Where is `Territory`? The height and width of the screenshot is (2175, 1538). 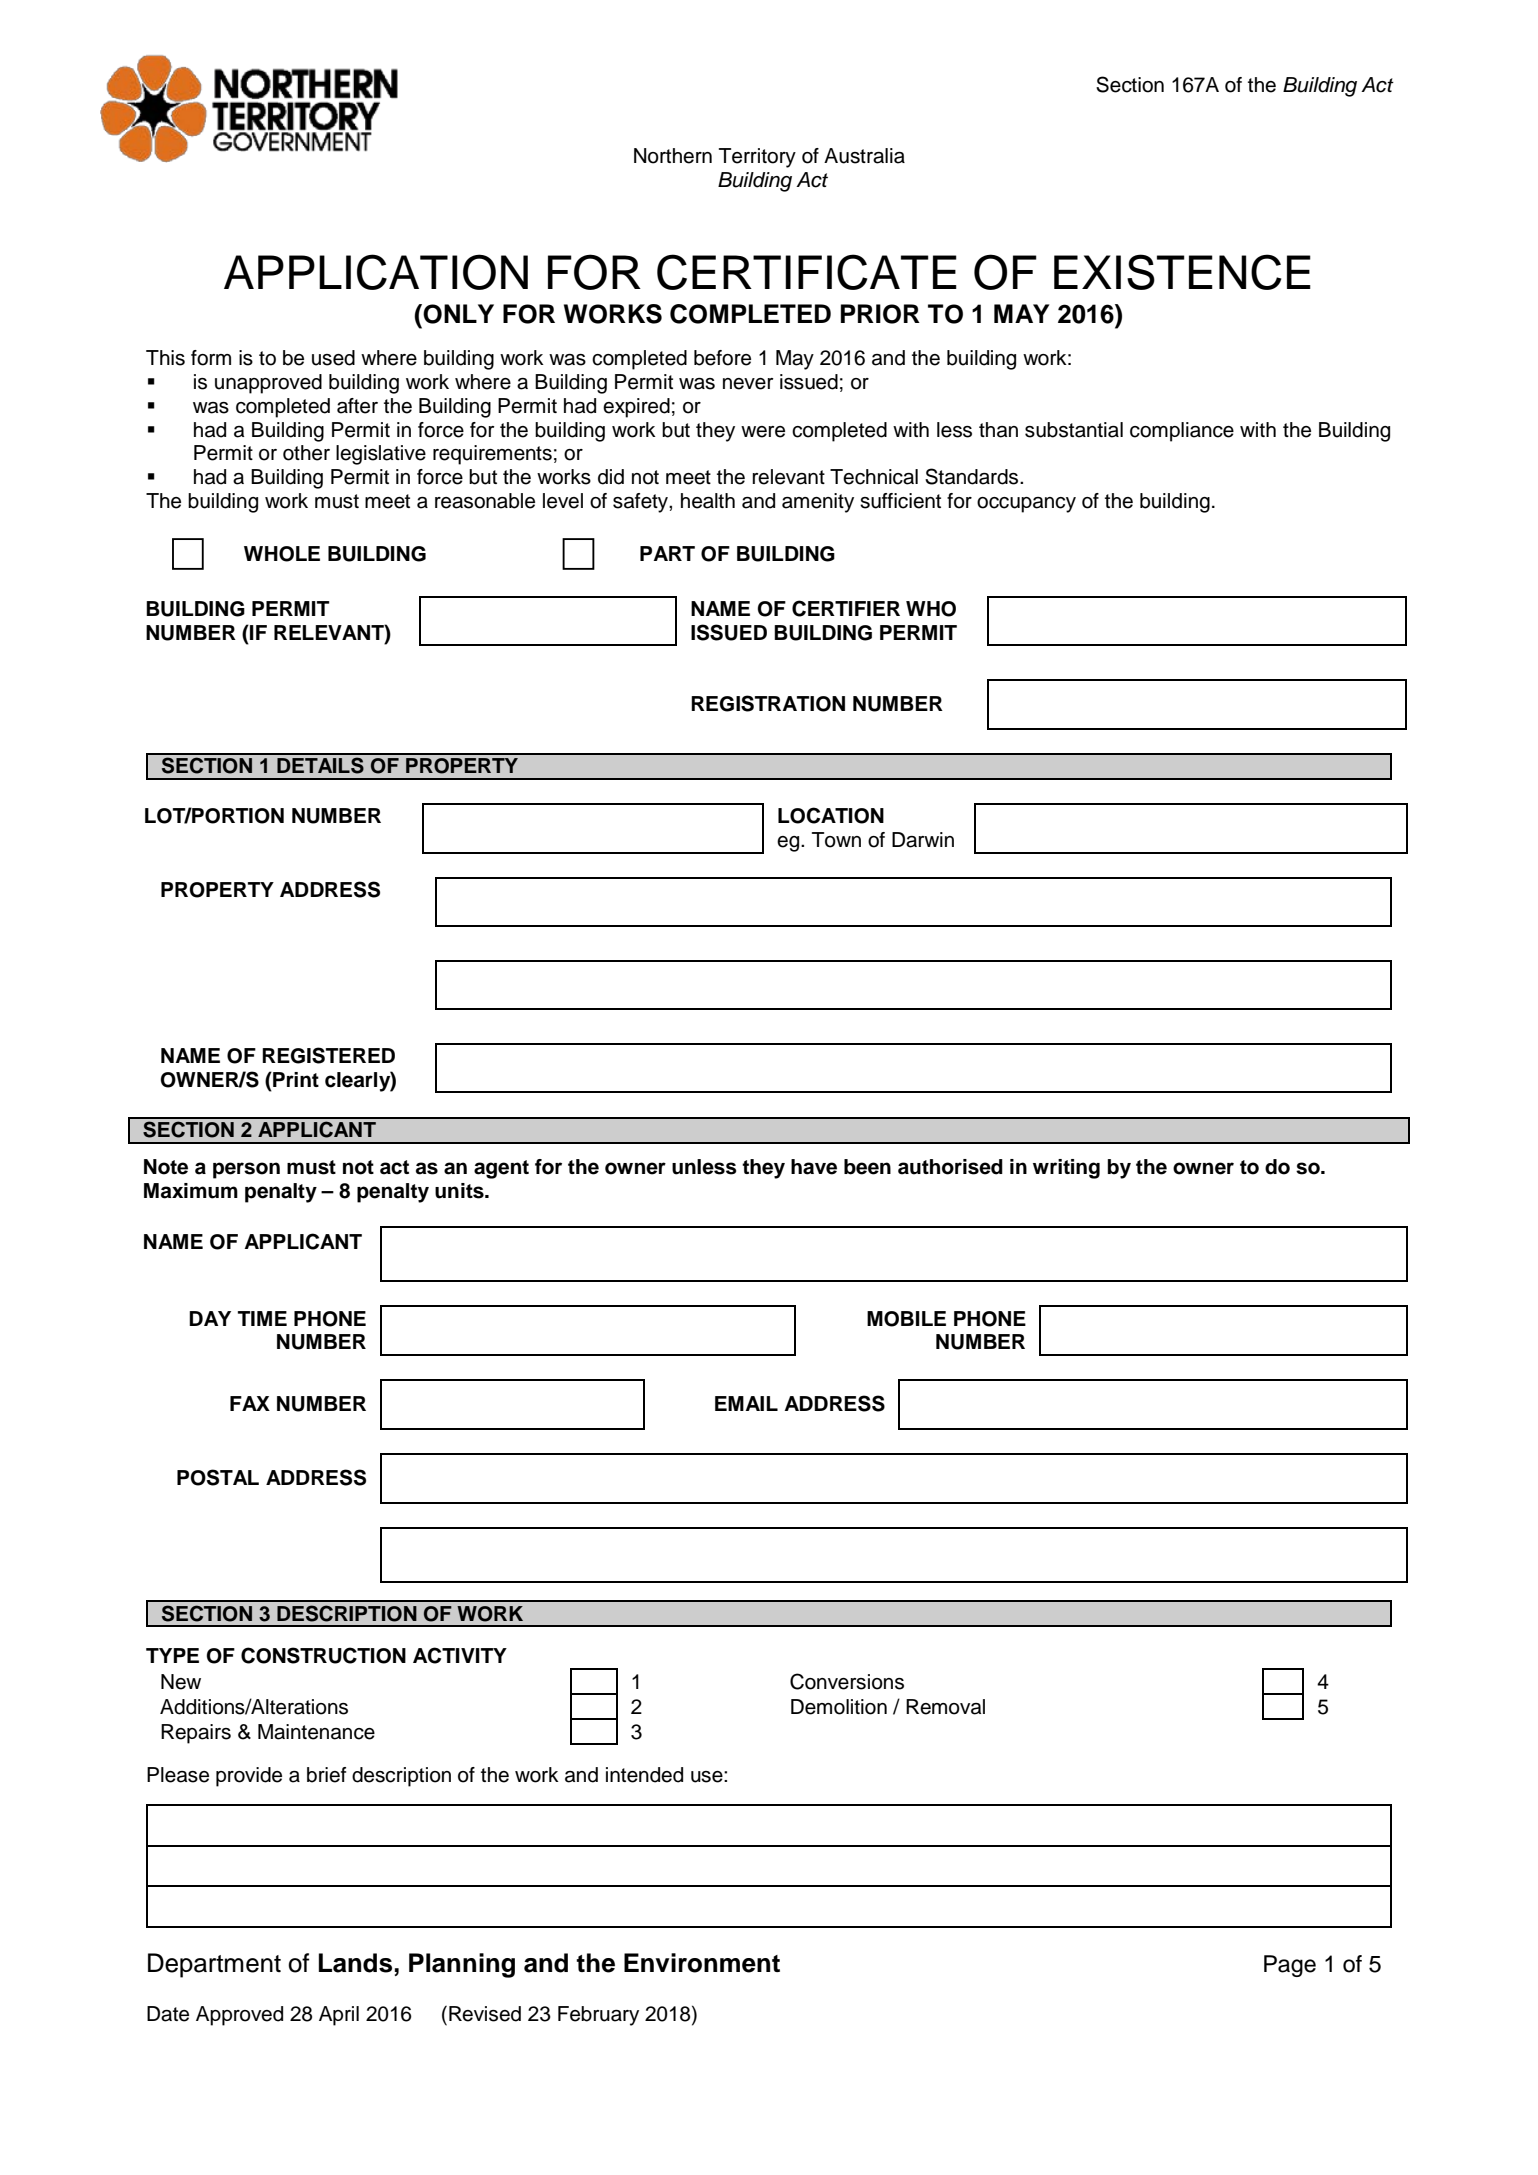 Territory is located at coordinates (757, 158).
